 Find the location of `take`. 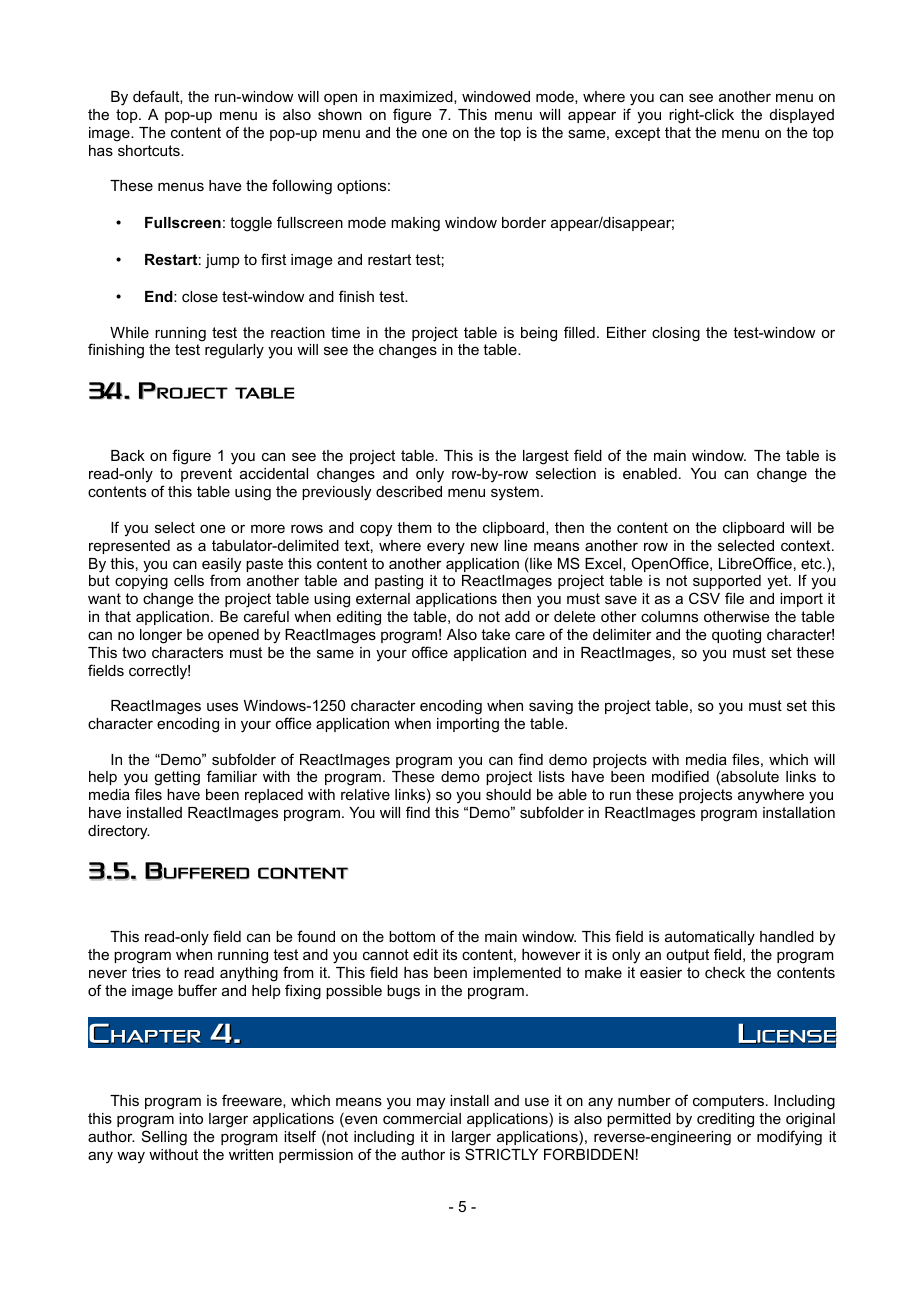

take is located at coordinates (495, 634).
